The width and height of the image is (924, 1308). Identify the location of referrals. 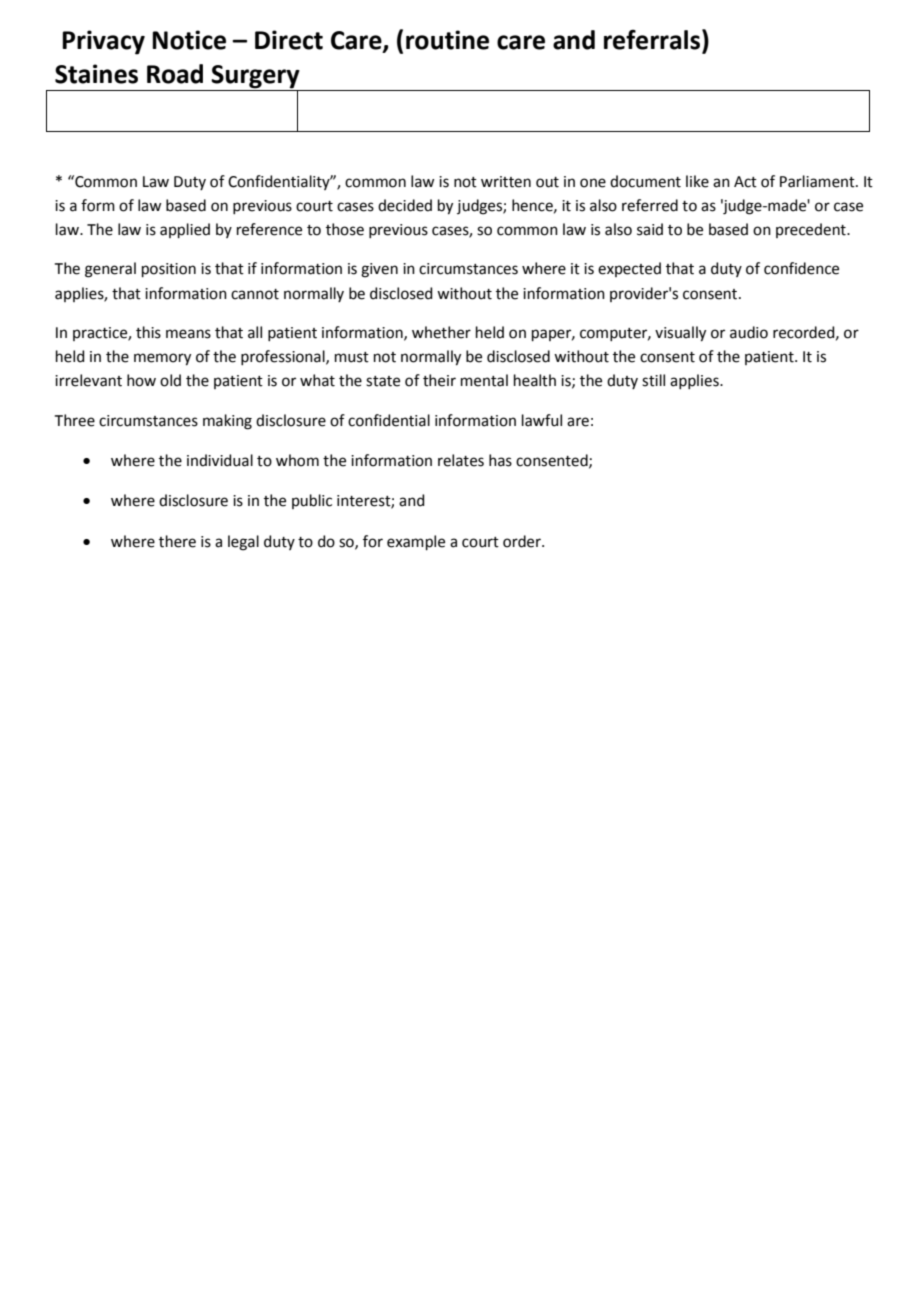
(653, 39).
